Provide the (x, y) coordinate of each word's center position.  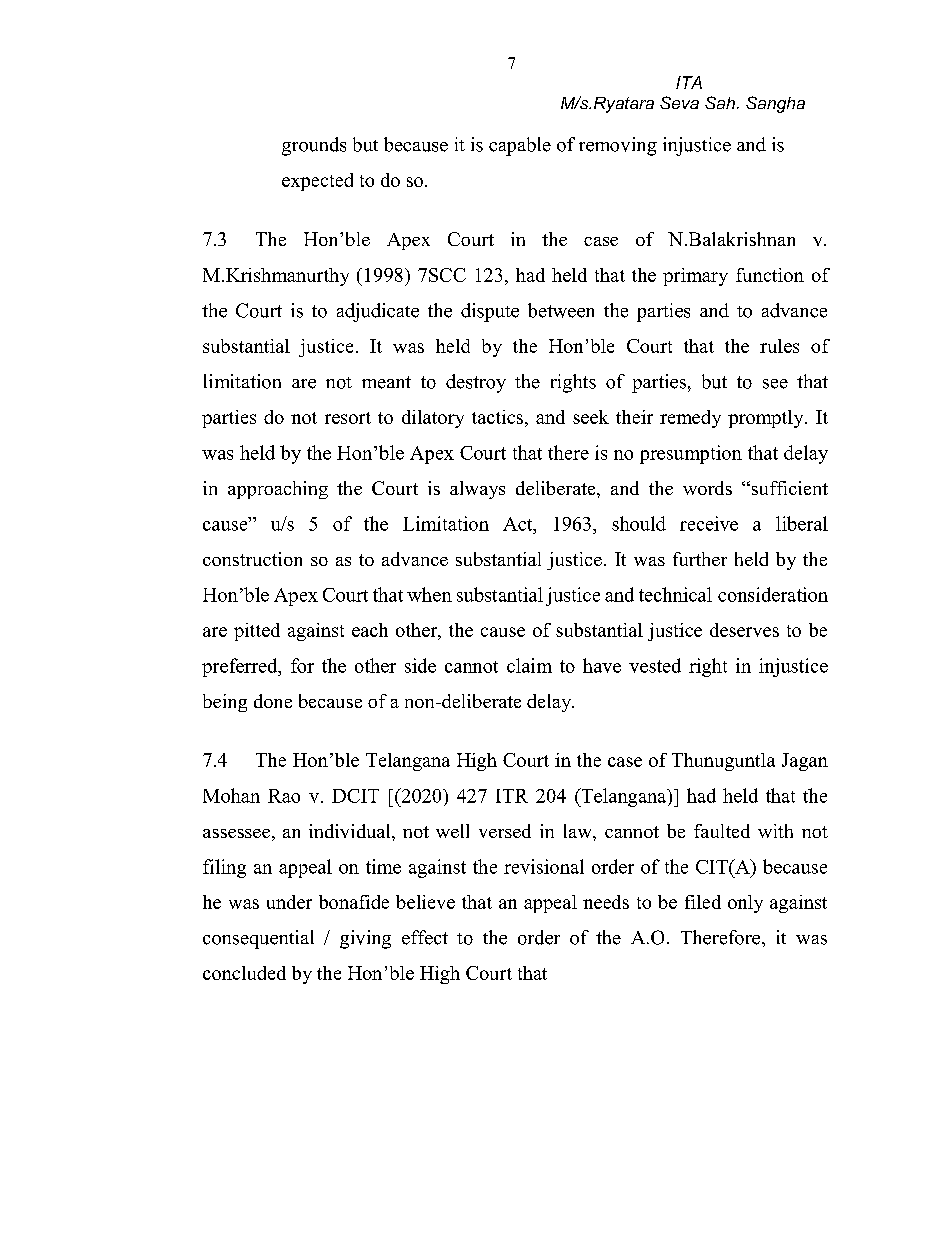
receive (709, 523)
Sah (720, 102)
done (273, 701)
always (477, 490)
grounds (314, 146)
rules (779, 346)
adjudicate (378, 312)
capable (520, 146)
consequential (258, 939)
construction (252, 559)
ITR (512, 796)
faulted (722, 831)
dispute (490, 312)
